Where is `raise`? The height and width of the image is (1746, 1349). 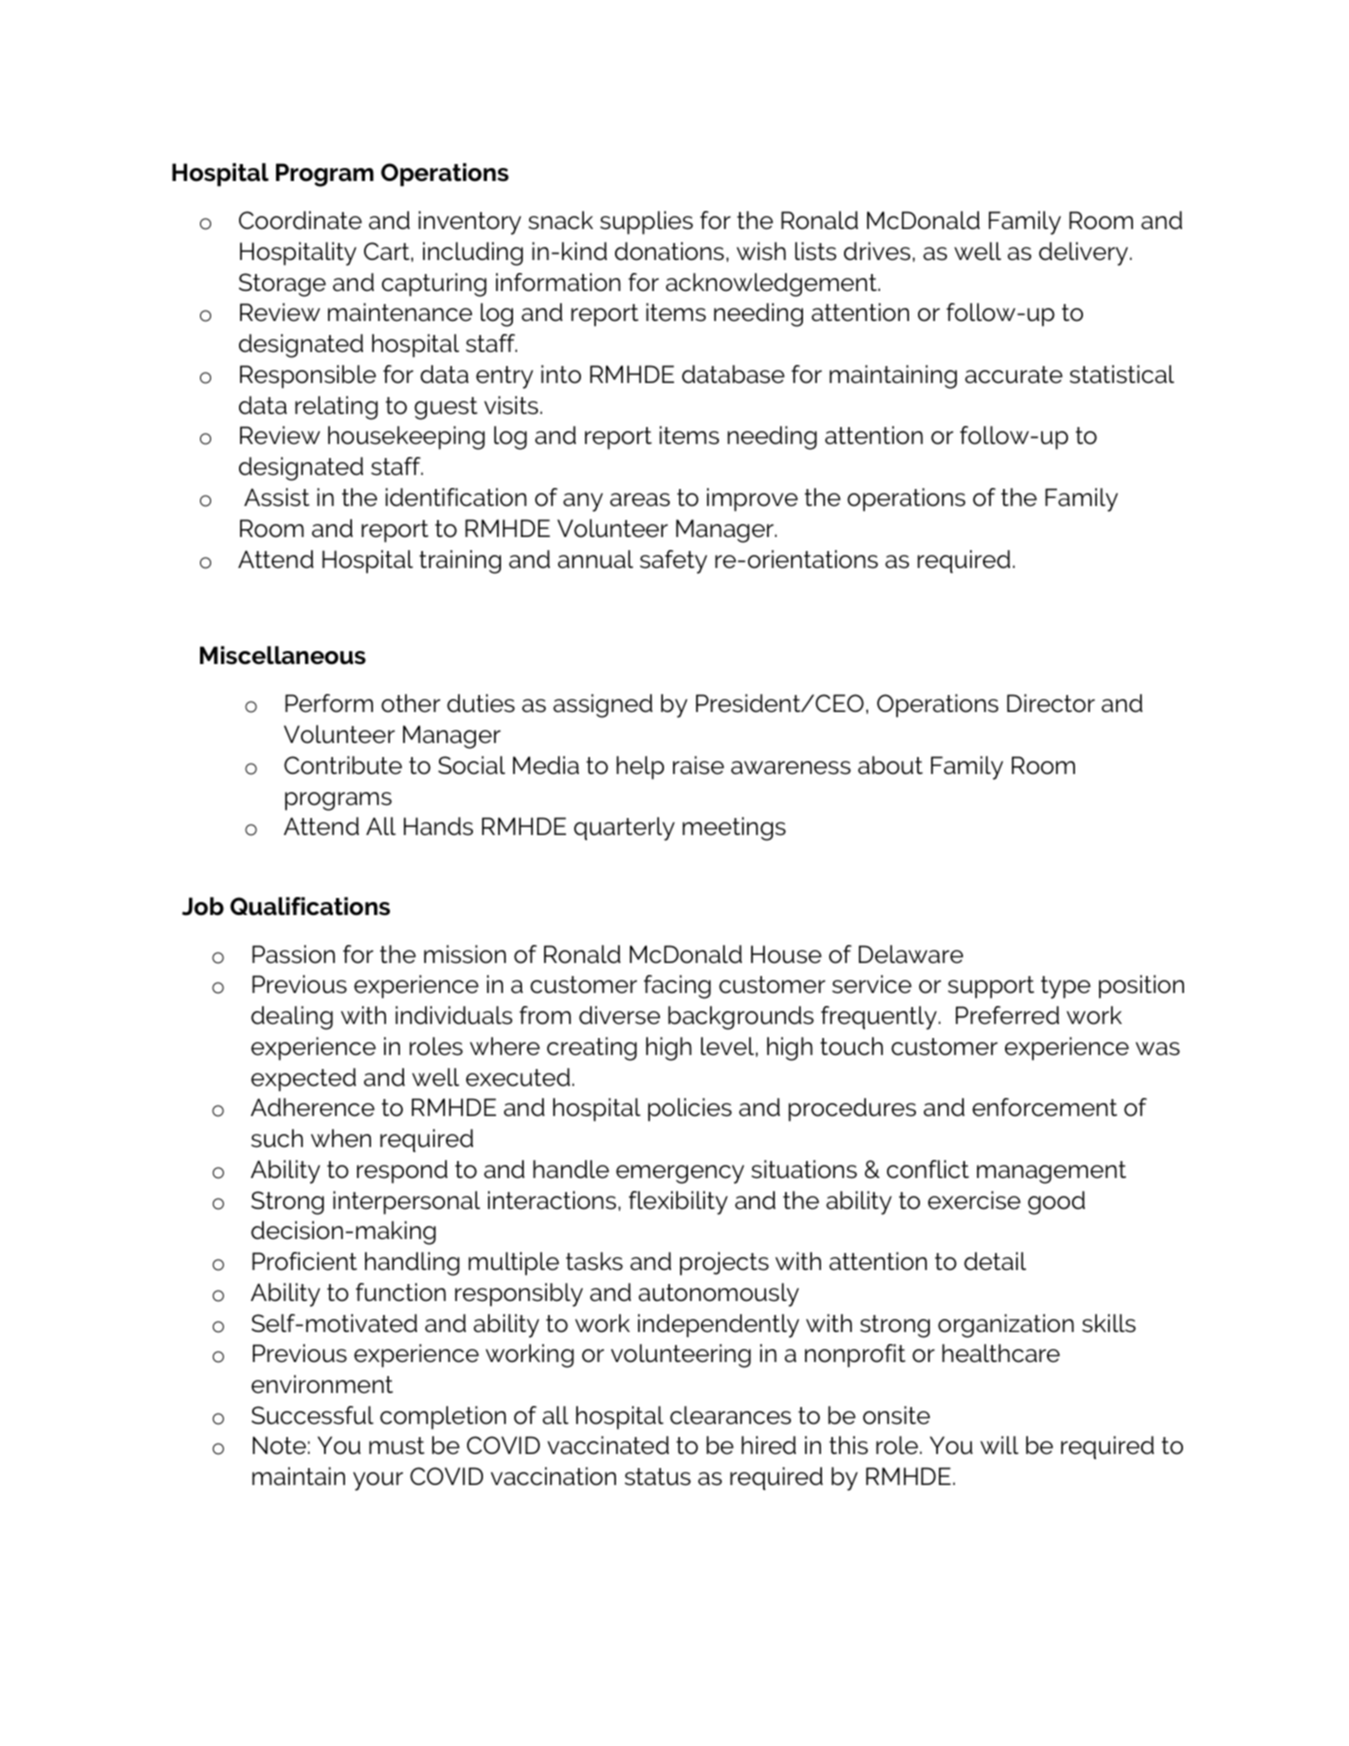 raise is located at coordinates (698, 765).
